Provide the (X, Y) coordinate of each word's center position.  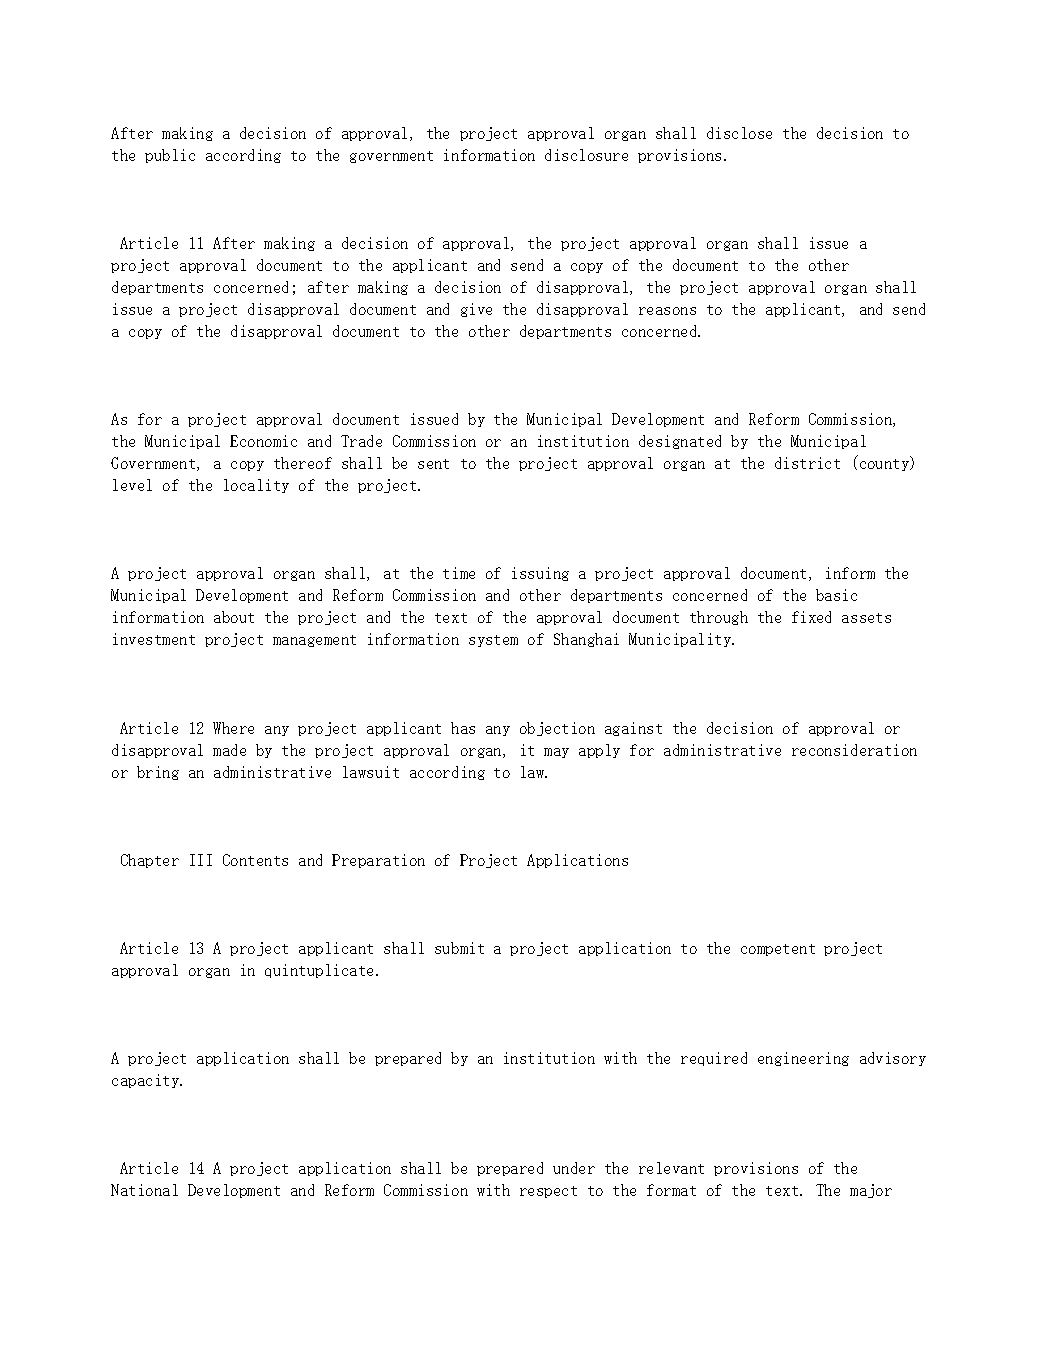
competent (778, 950)
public (170, 156)
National (144, 1190)
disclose (739, 133)
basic (836, 595)
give (476, 310)
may (556, 753)
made (229, 750)
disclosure (586, 155)
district (807, 463)
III (201, 860)
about (234, 617)
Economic (263, 441)
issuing (540, 574)
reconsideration (854, 750)
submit (459, 948)
